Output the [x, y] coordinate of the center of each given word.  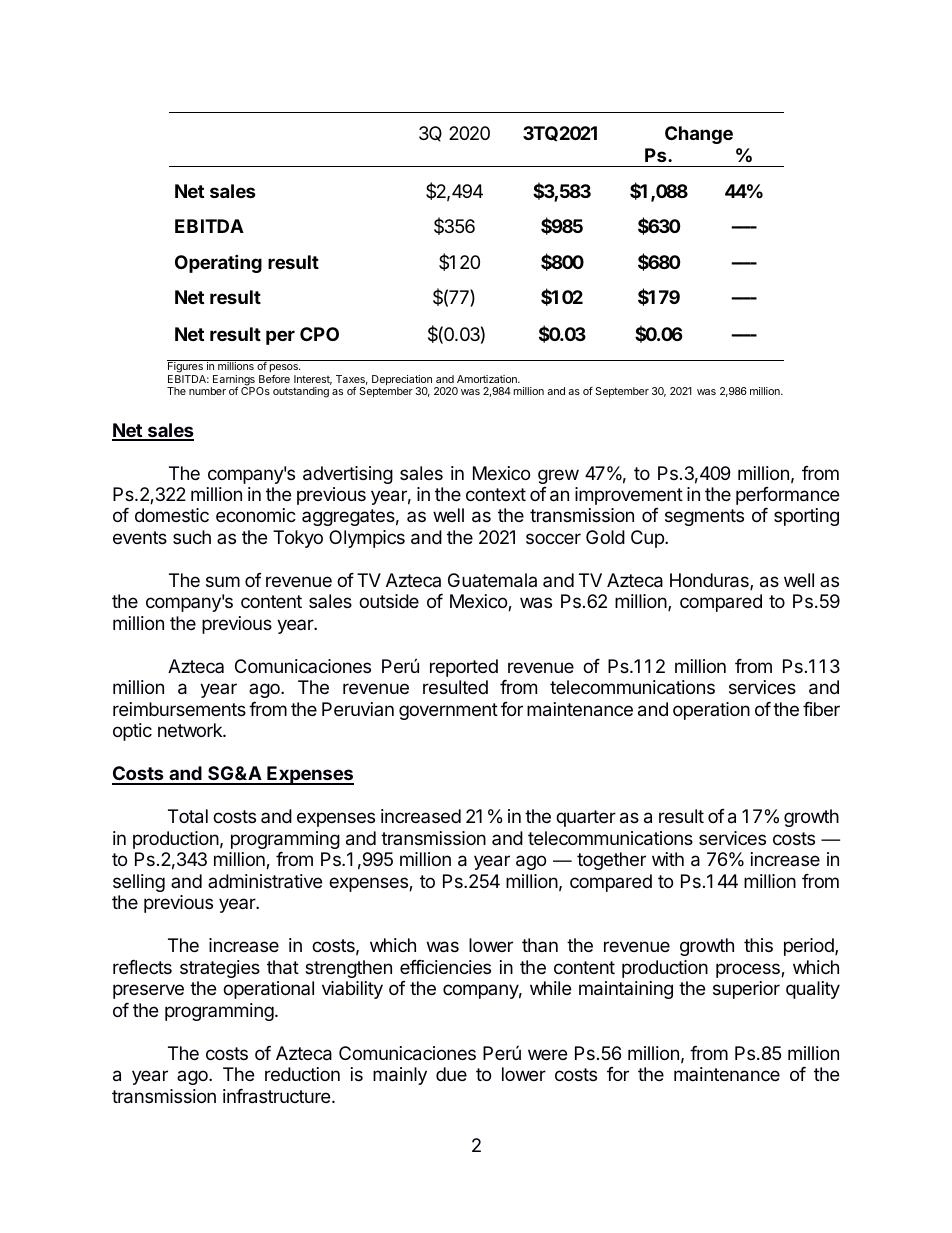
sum [223, 581]
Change [699, 135]
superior [746, 990]
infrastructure [278, 1096]
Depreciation [402, 381]
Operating [218, 263]
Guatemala [492, 580]
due [451, 1074]
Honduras [710, 581]
